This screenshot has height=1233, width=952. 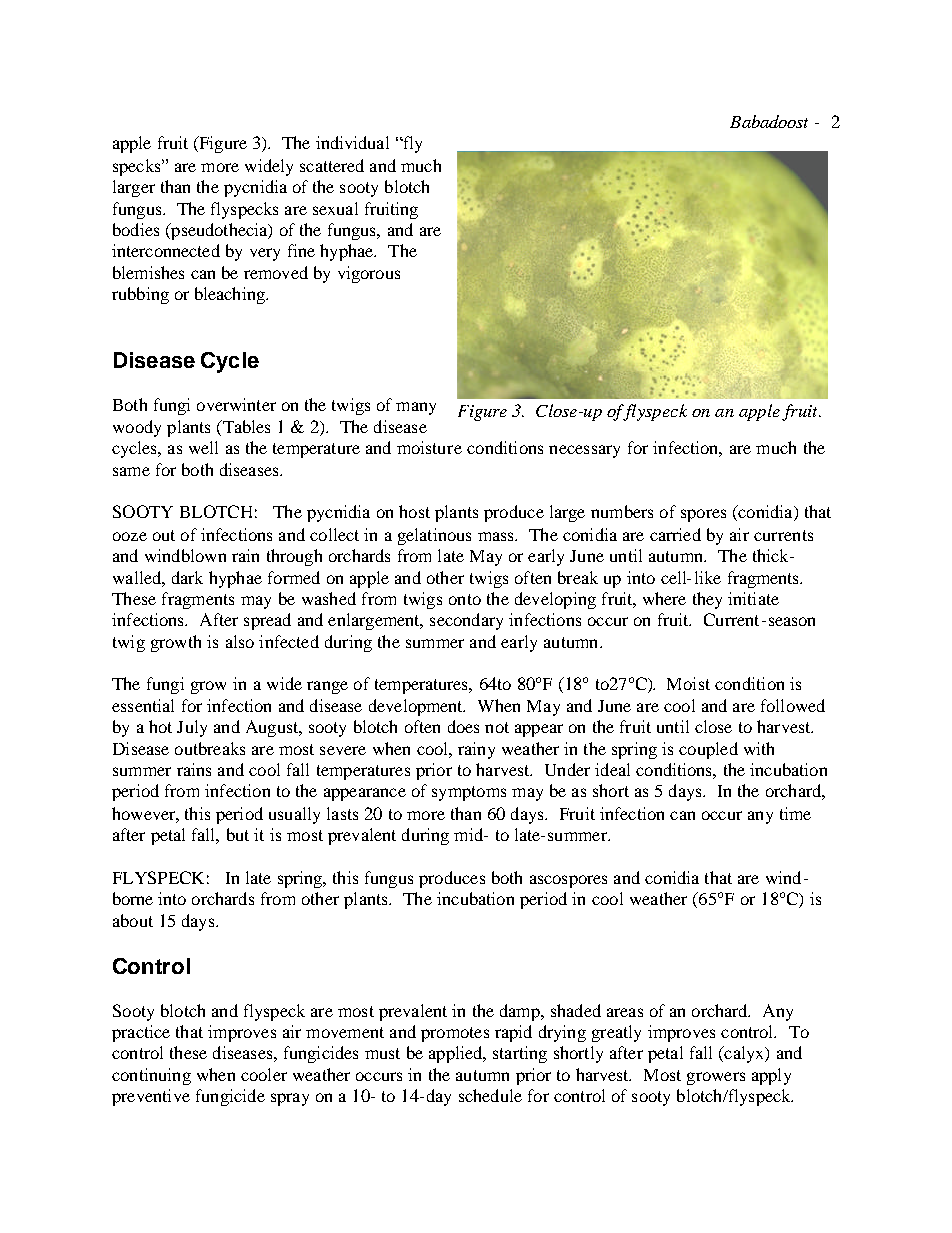 What do you see at coordinates (744, 1054) in the screenshot?
I see `calyx` at bounding box center [744, 1054].
